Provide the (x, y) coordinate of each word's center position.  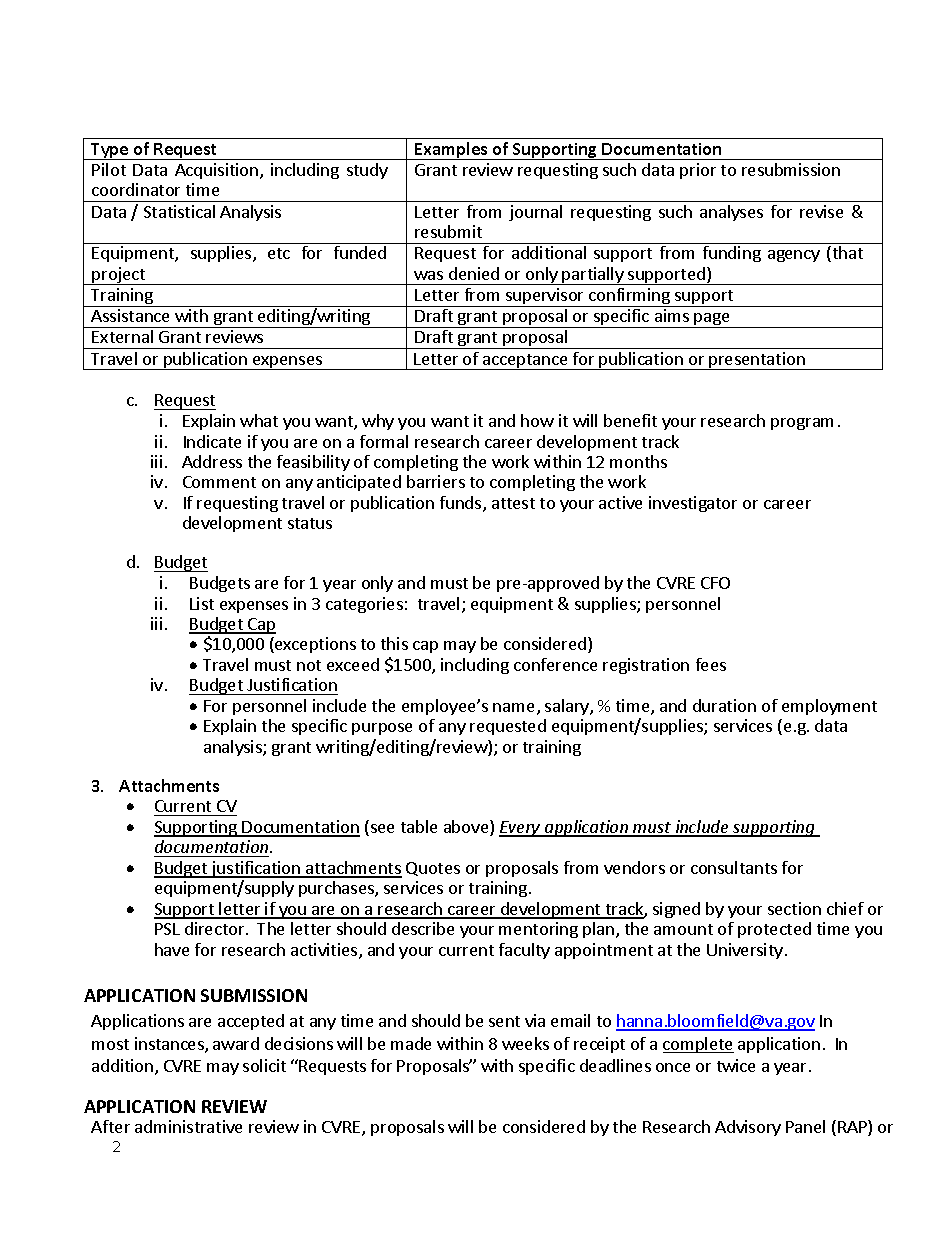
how (537, 420)
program (802, 424)
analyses (731, 213)
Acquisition (216, 171)
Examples (451, 151)
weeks (525, 1043)
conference (555, 664)
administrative (188, 1126)
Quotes (433, 869)
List (202, 603)
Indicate (212, 441)
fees (711, 664)
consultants (734, 867)
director (216, 928)
